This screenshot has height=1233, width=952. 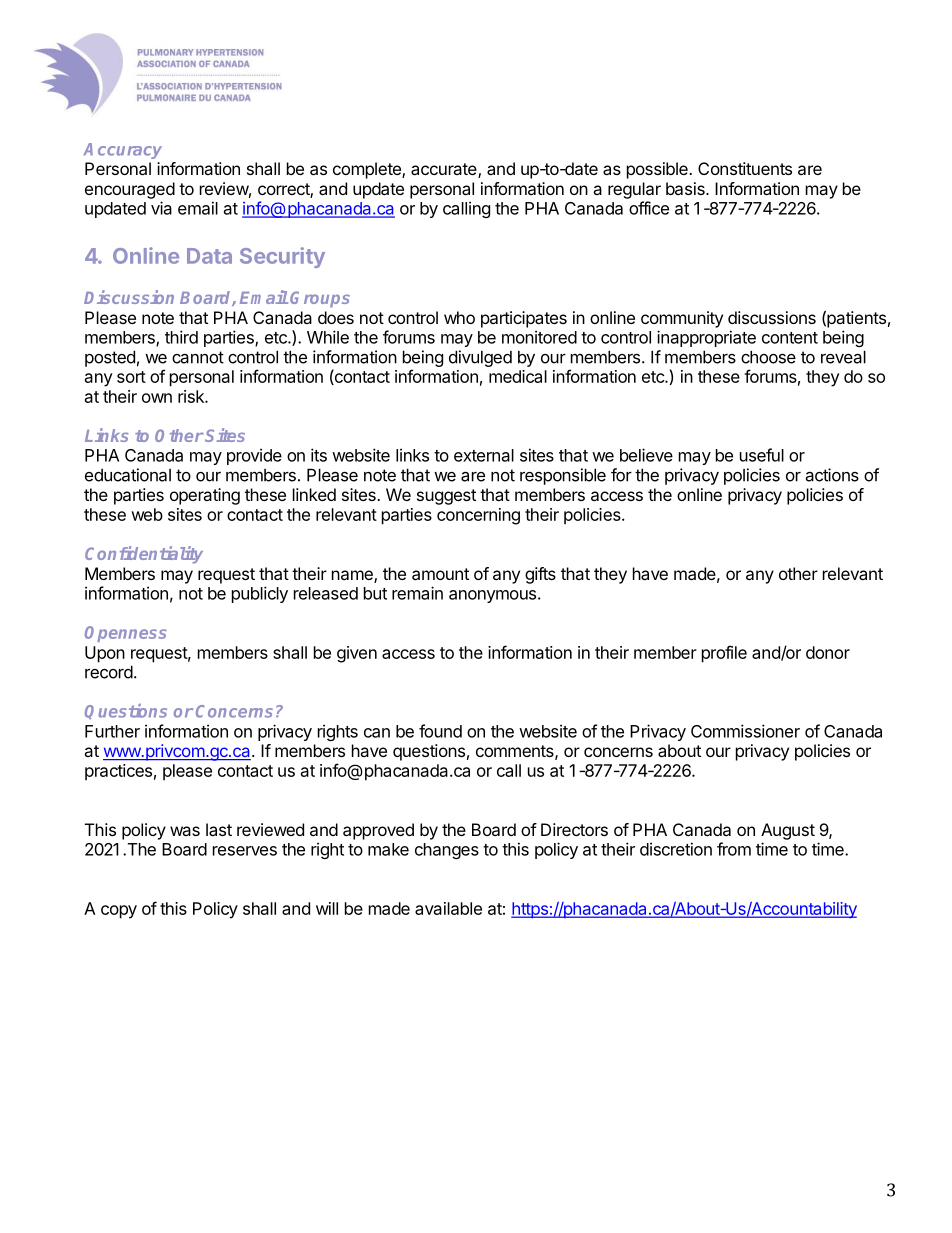 What do you see at coordinates (448, 908) in the screenshot?
I see `available` at bounding box center [448, 908].
